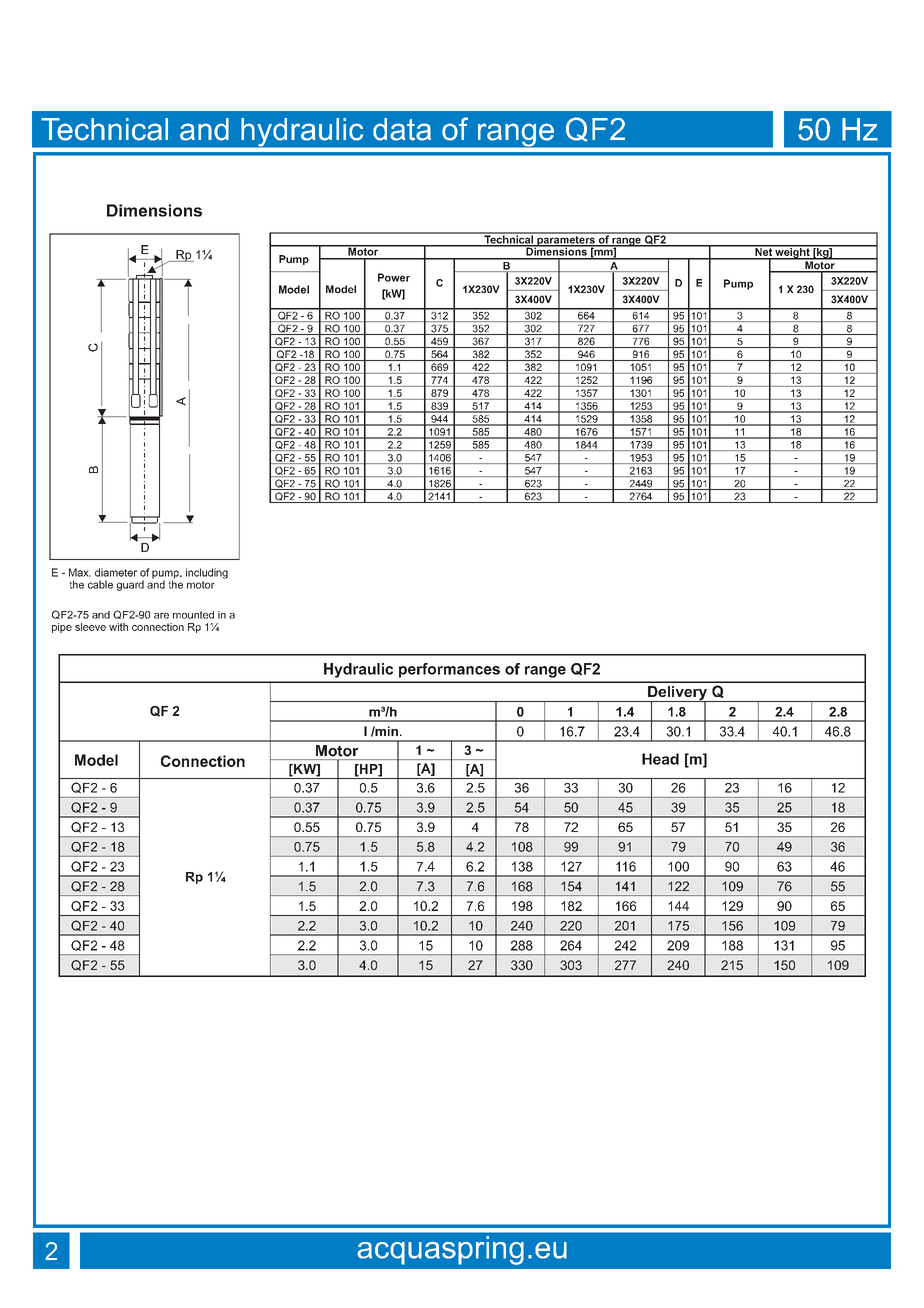 The image size is (924, 1308). I want to click on guard, so click(130, 585).
